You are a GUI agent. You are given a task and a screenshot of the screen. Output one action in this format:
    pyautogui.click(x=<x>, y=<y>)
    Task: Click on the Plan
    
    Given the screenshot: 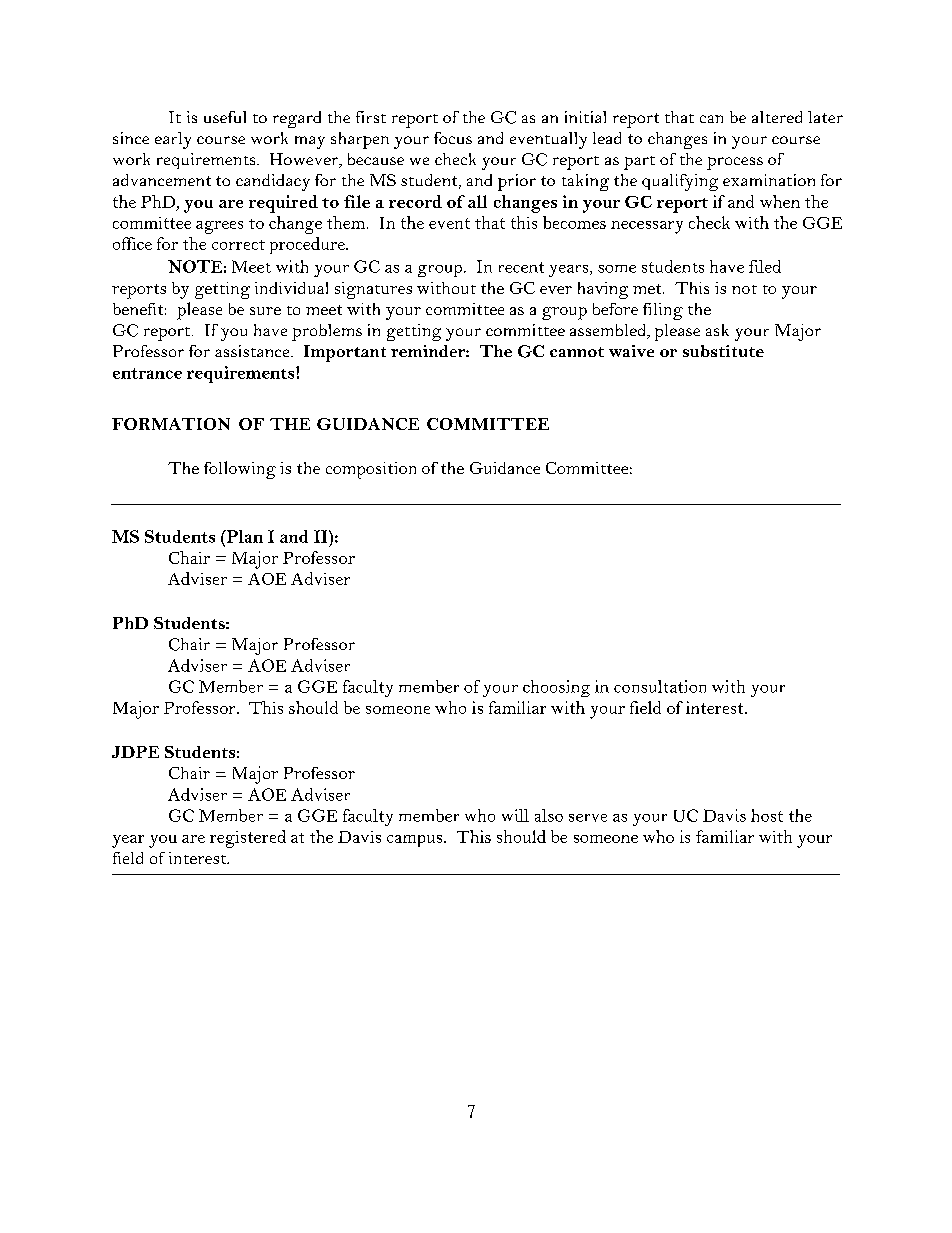 What is the action you would take?
    pyautogui.click(x=243, y=536)
